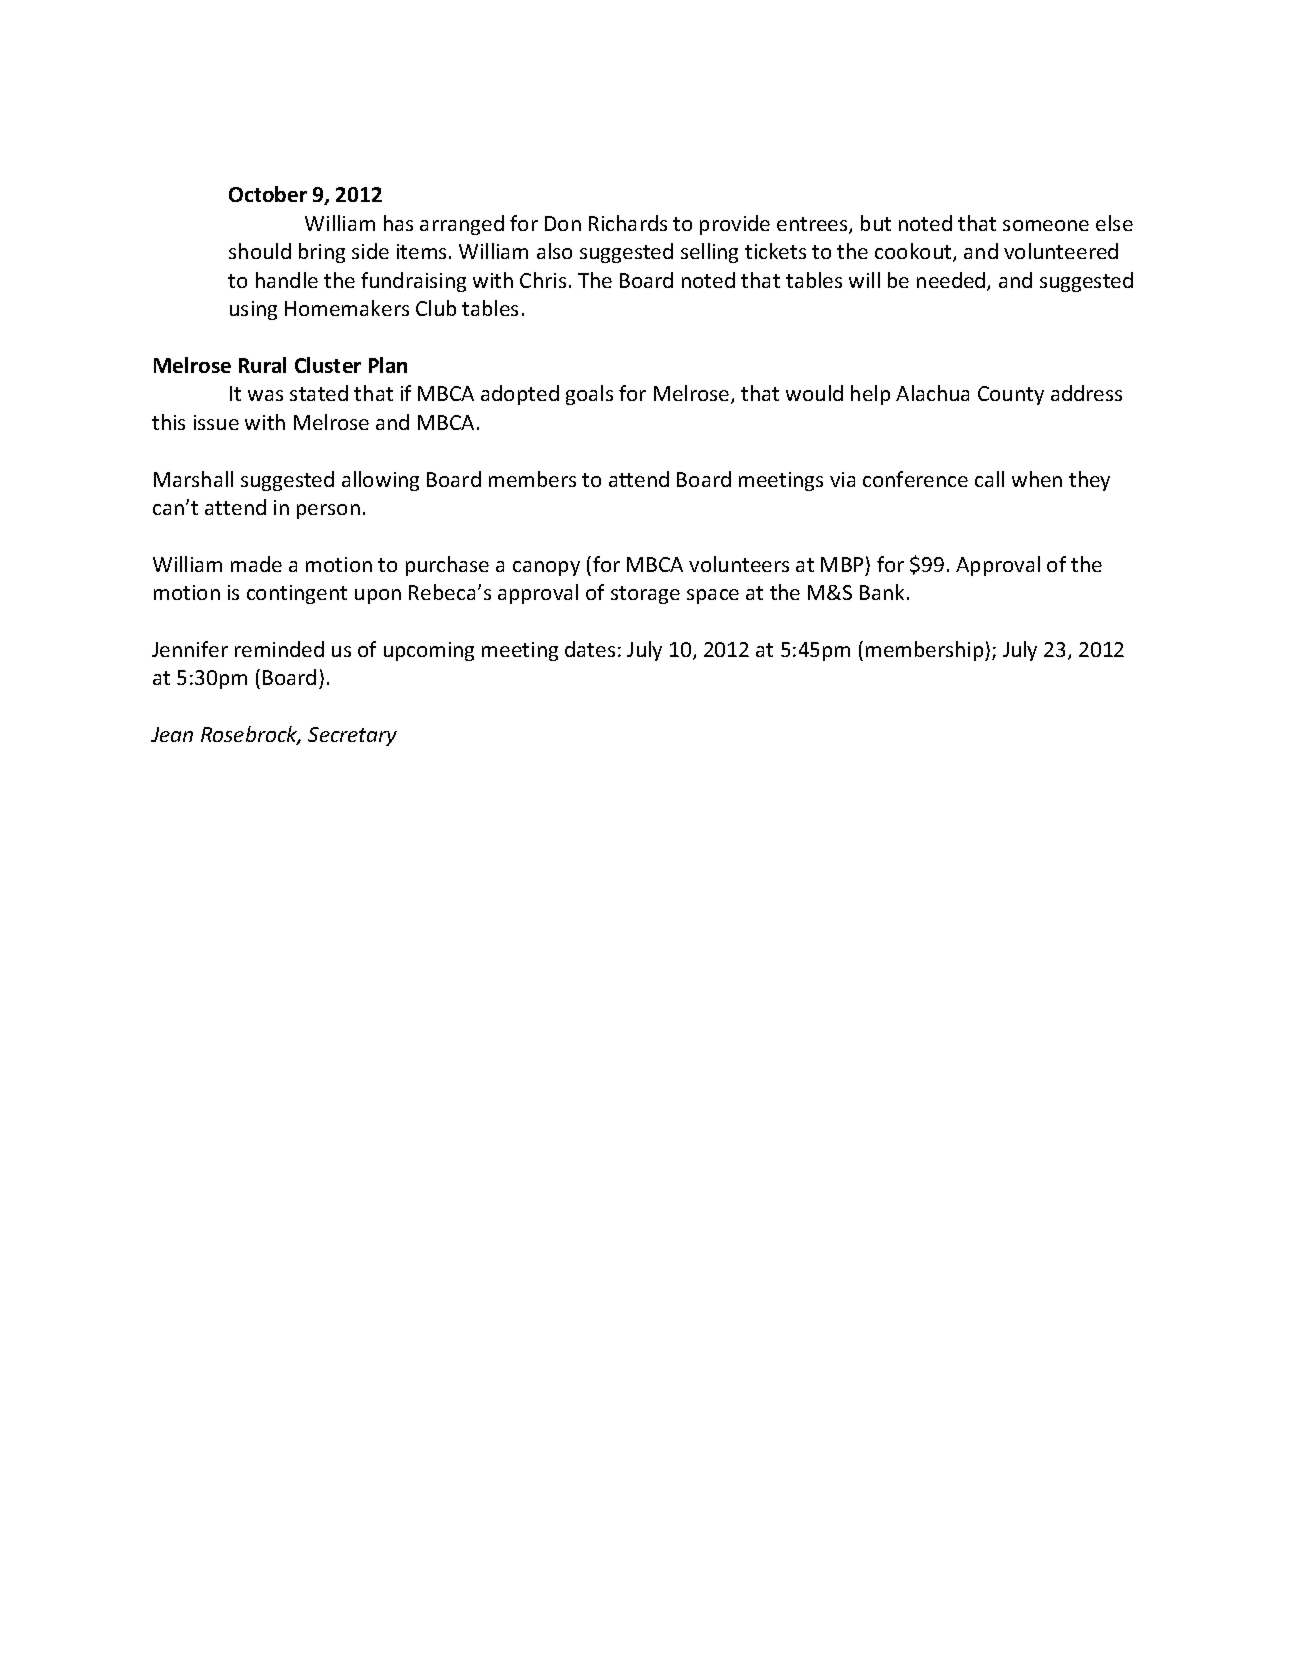  What do you see at coordinates (628, 223) in the document?
I see `Richards` at bounding box center [628, 223].
